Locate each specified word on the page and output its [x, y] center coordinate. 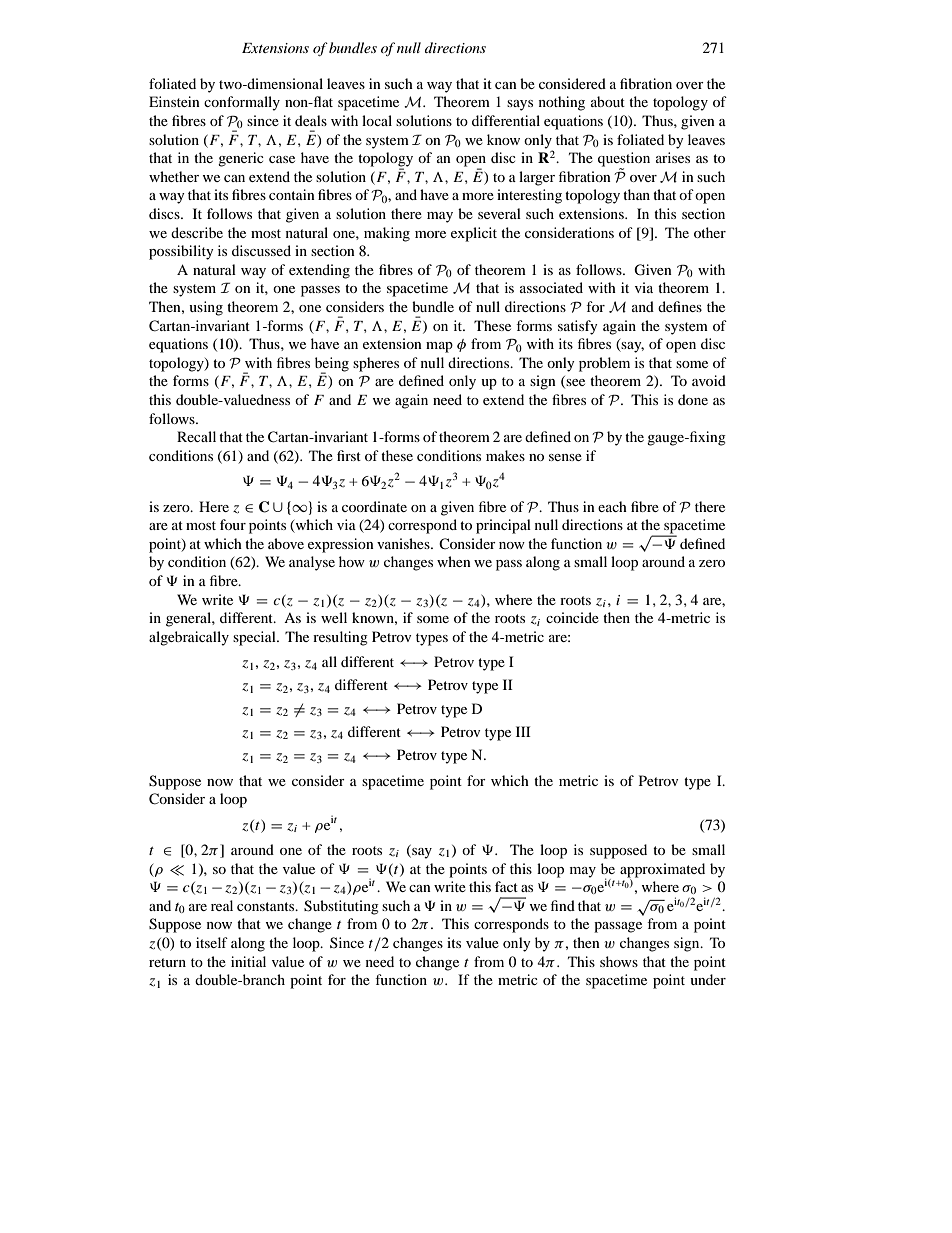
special [255, 638]
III [523, 731]
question [624, 160]
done [693, 399]
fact [506, 886]
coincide [572, 617]
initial [248, 961]
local [377, 120]
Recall [196, 436]
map [439, 347]
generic [241, 159]
